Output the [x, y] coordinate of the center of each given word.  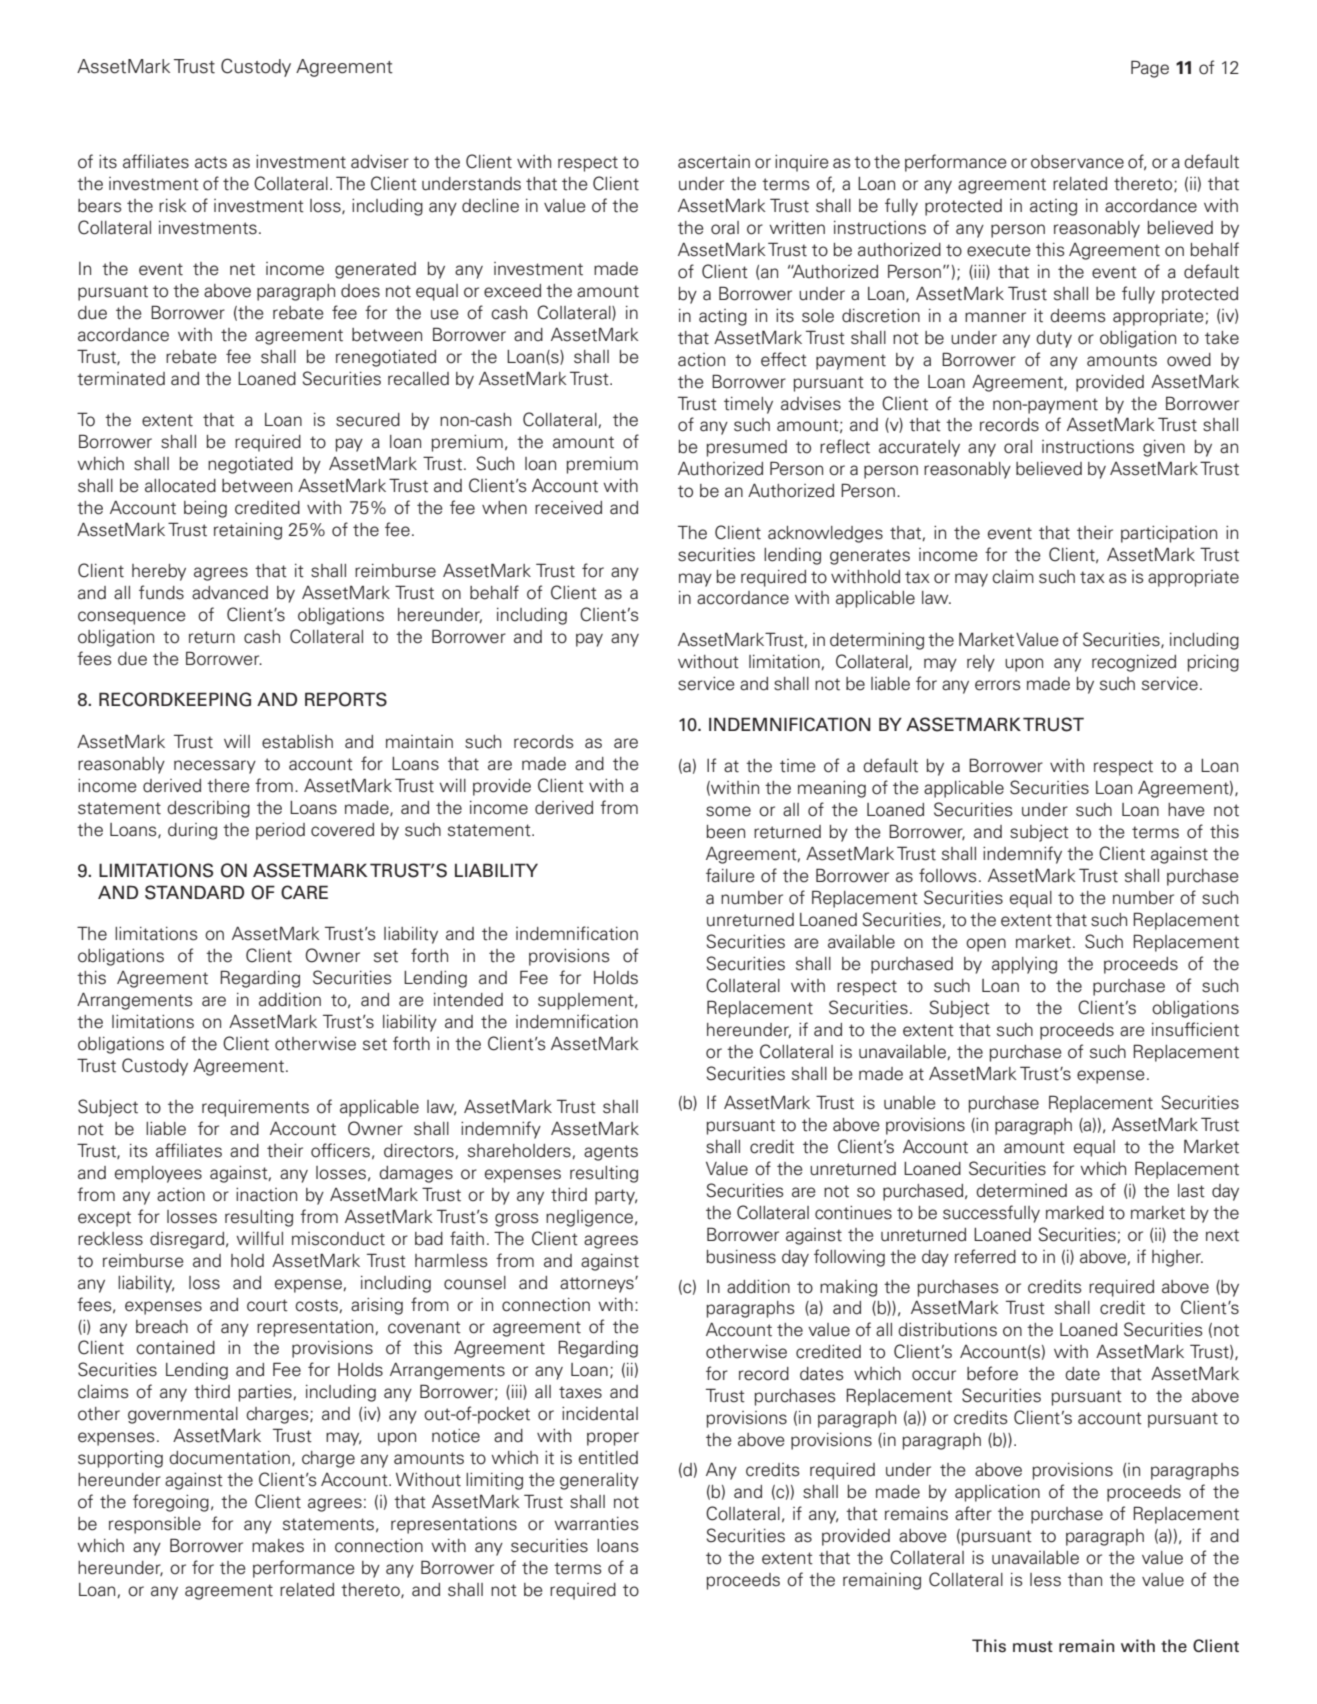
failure [730, 875]
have [1186, 810]
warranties [596, 1524]
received [568, 508]
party [616, 1197]
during [192, 831]
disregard [187, 1240]
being [205, 509]
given [1164, 448]
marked [1075, 1213]
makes [278, 1546]
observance [1077, 162]
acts [211, 162]
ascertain [714, 162]
